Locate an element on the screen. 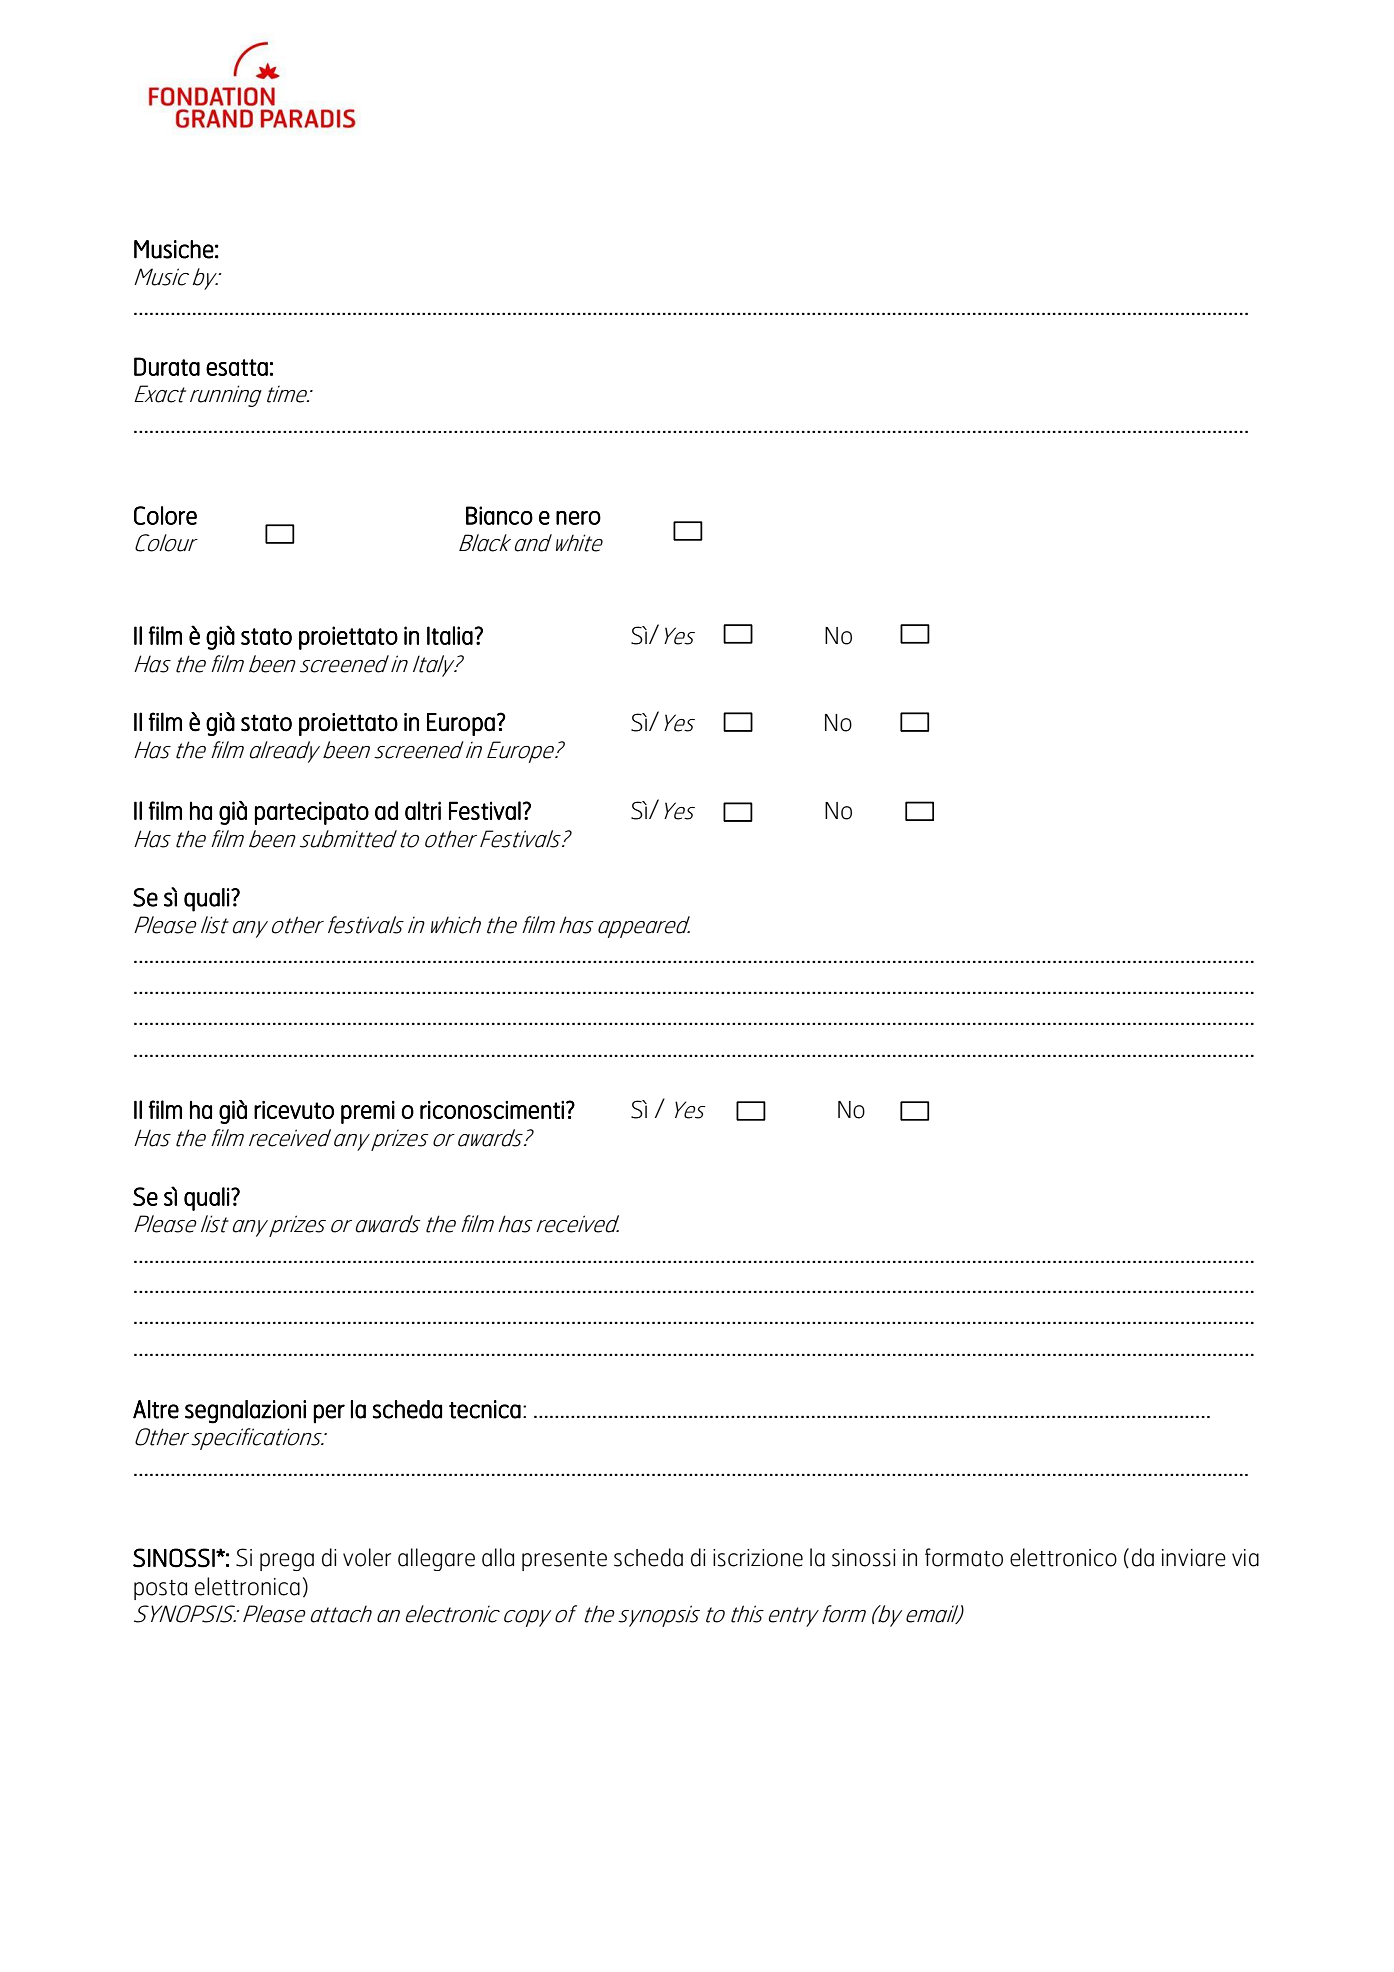 Image resolution: width=1394 pixels, height=1972 pixels. per is located at coordinates (329, 1414).
